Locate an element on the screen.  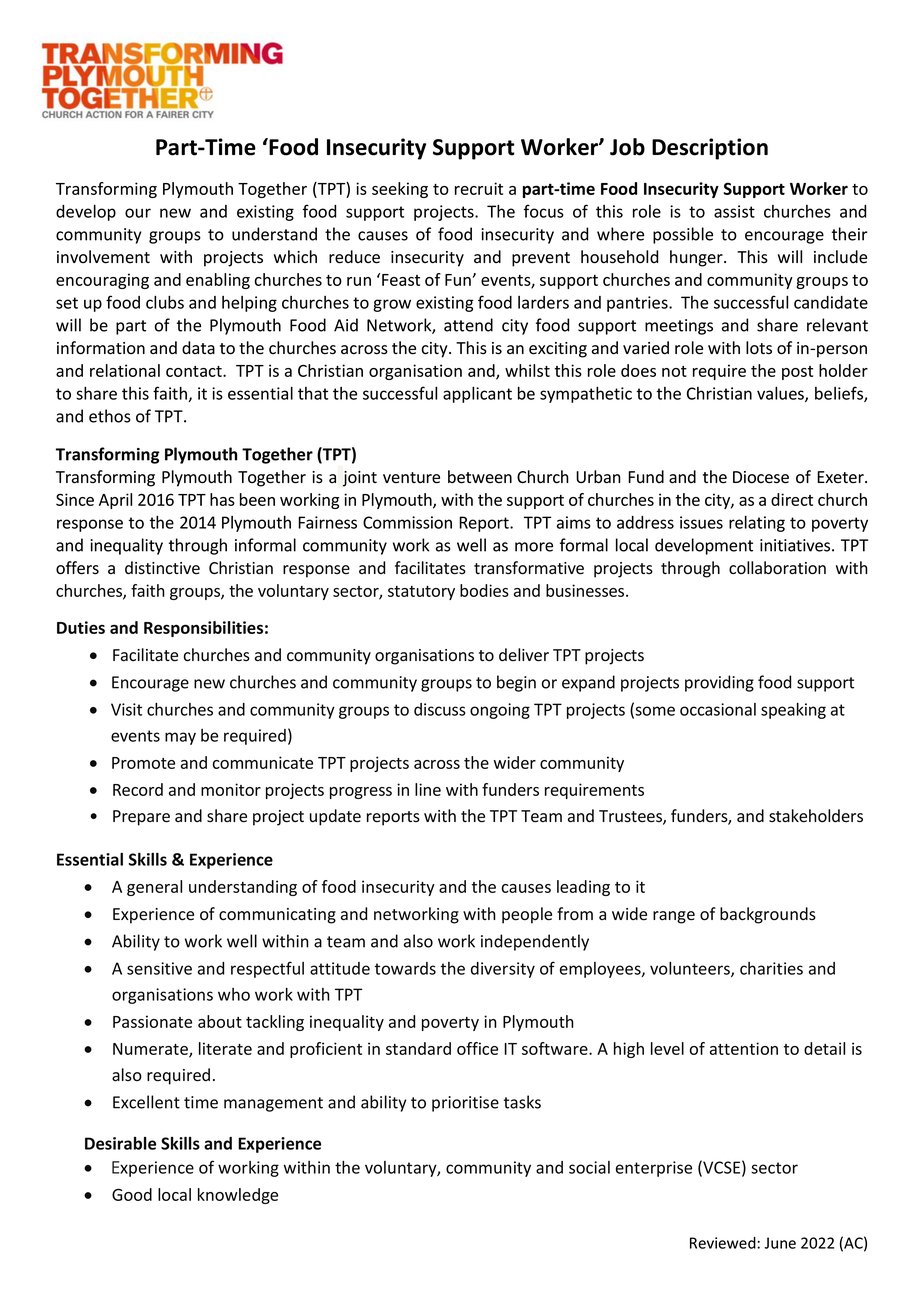
involvement is located at coordinates (103, 257).
